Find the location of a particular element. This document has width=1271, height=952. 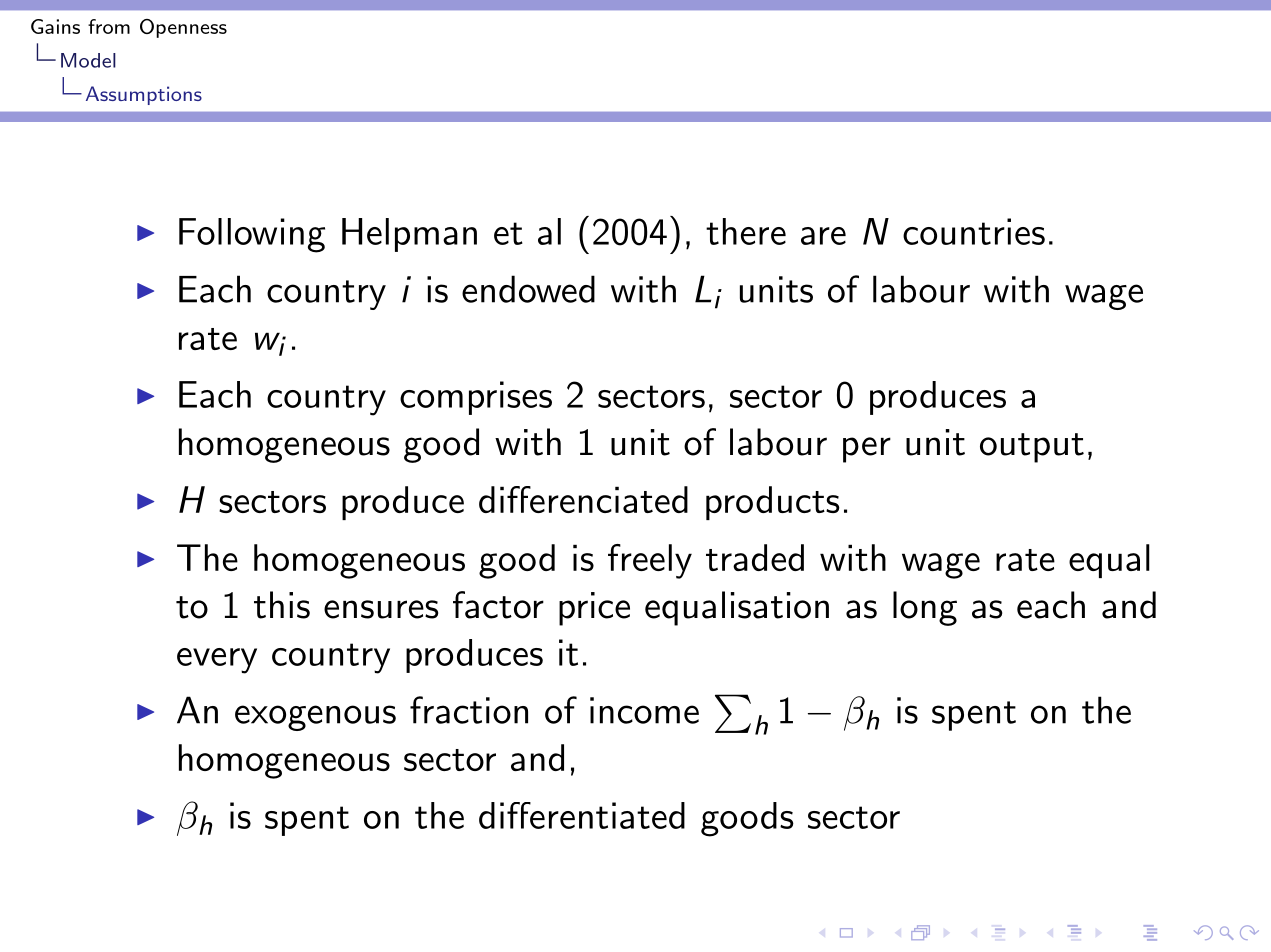

per is located at coordinates (867, 450).
